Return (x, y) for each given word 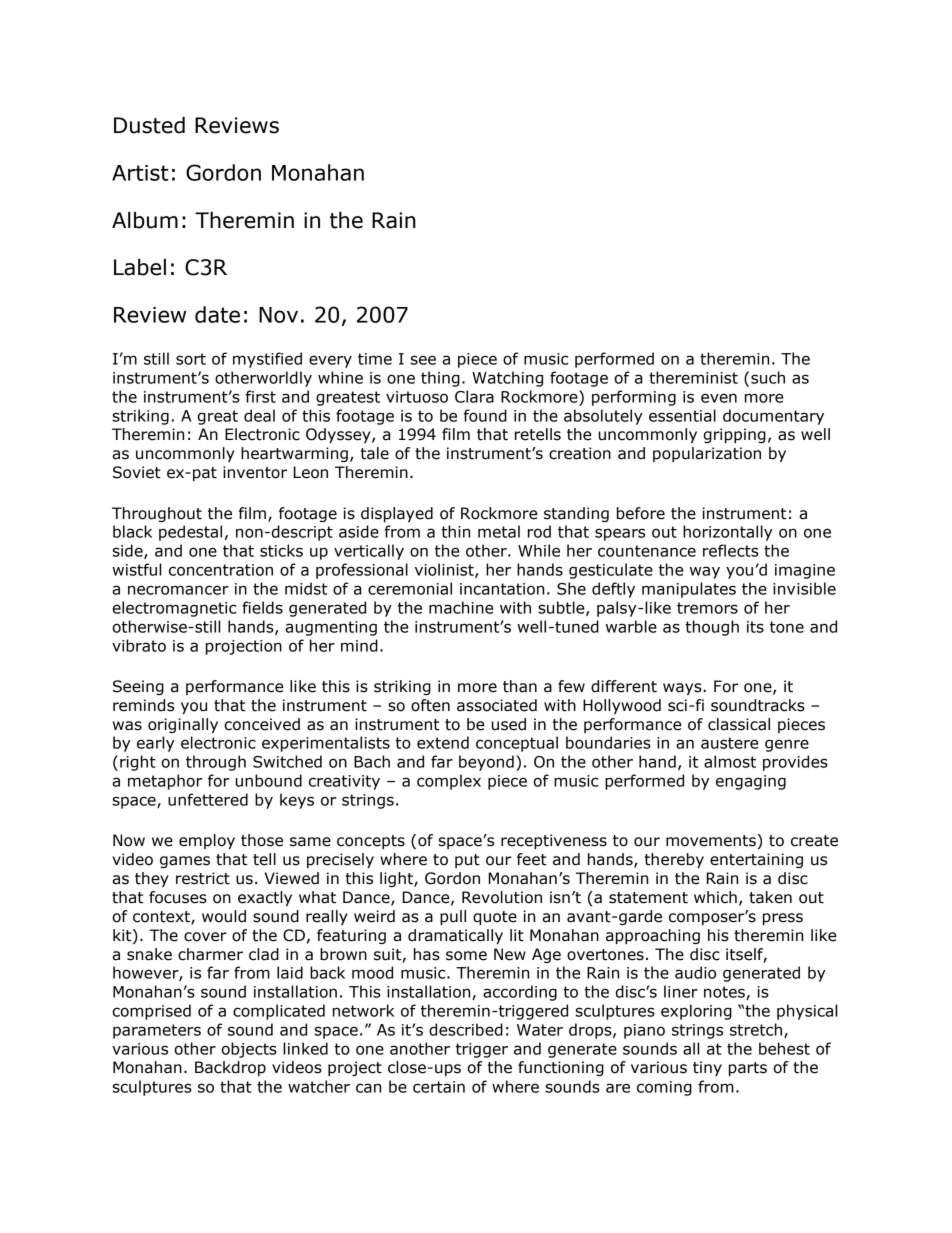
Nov (278, 315)
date (217, 314)
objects (249, 1050)
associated (497, 705)
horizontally (728, 533)
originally (183, 725)
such (768, 377)
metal (499, 531)
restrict (203, 878)
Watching (507, 379)
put (467, 861)
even (719, 398)
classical (739, 724)
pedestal (190, 533)
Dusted (149, 125)
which (715, 897)
